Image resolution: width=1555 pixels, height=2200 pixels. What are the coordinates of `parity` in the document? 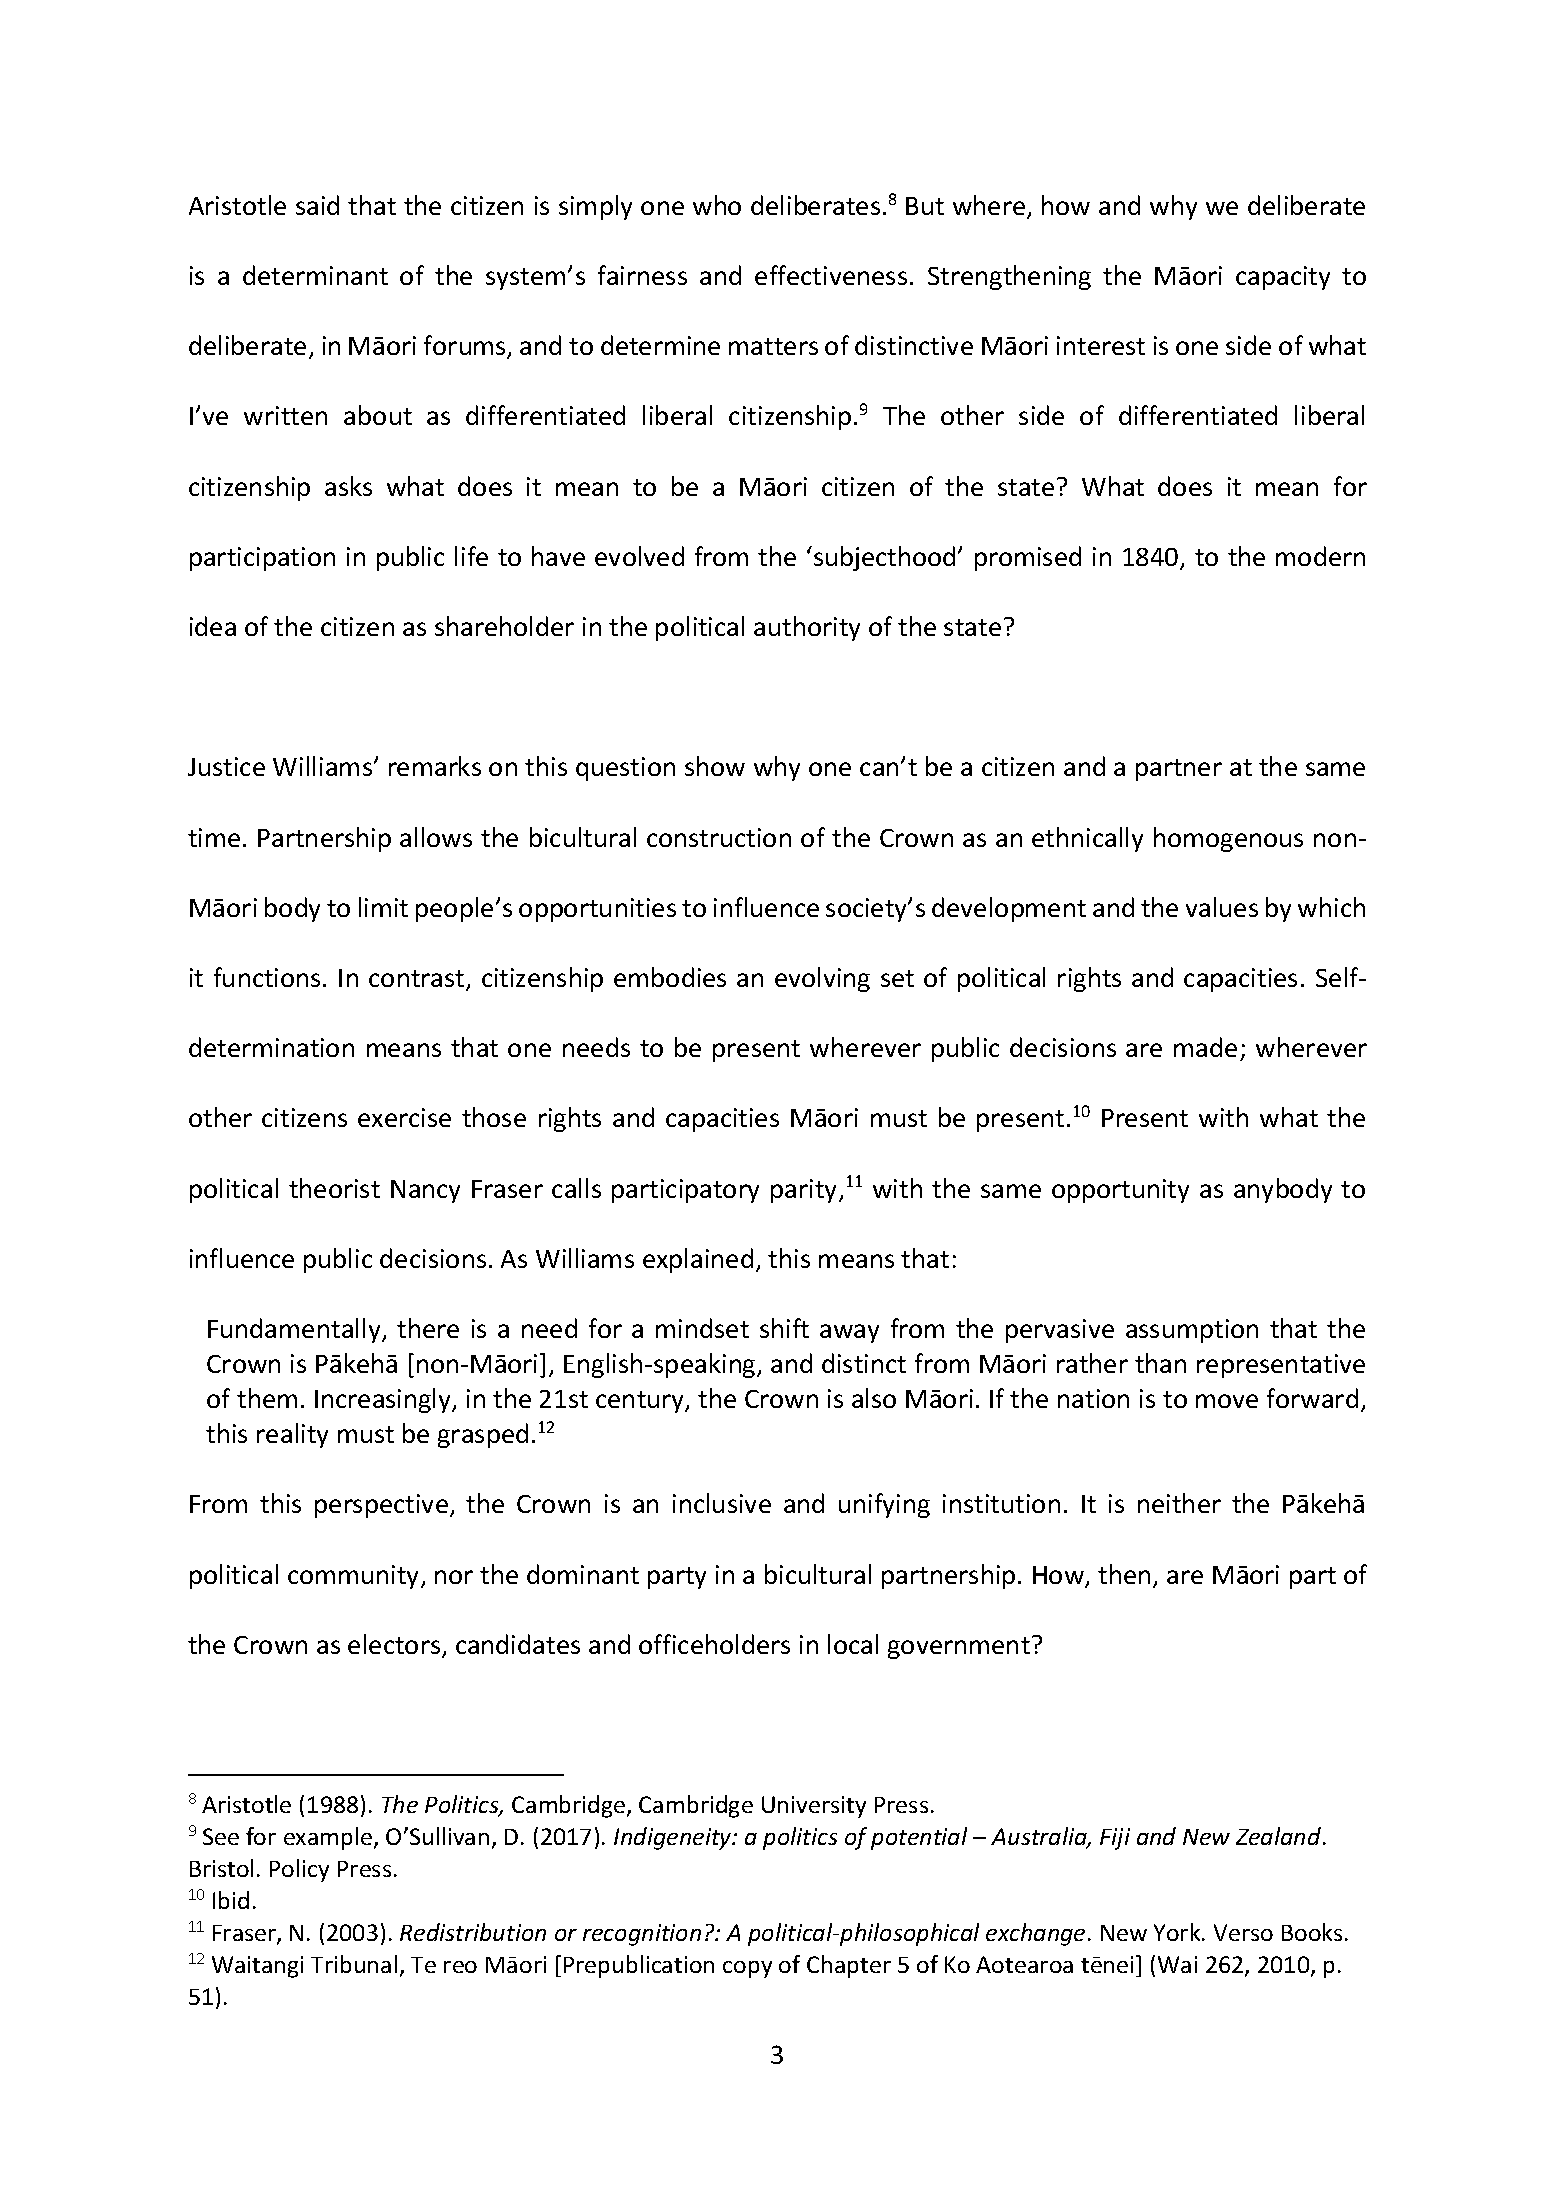 It's located at (805, 1191).
